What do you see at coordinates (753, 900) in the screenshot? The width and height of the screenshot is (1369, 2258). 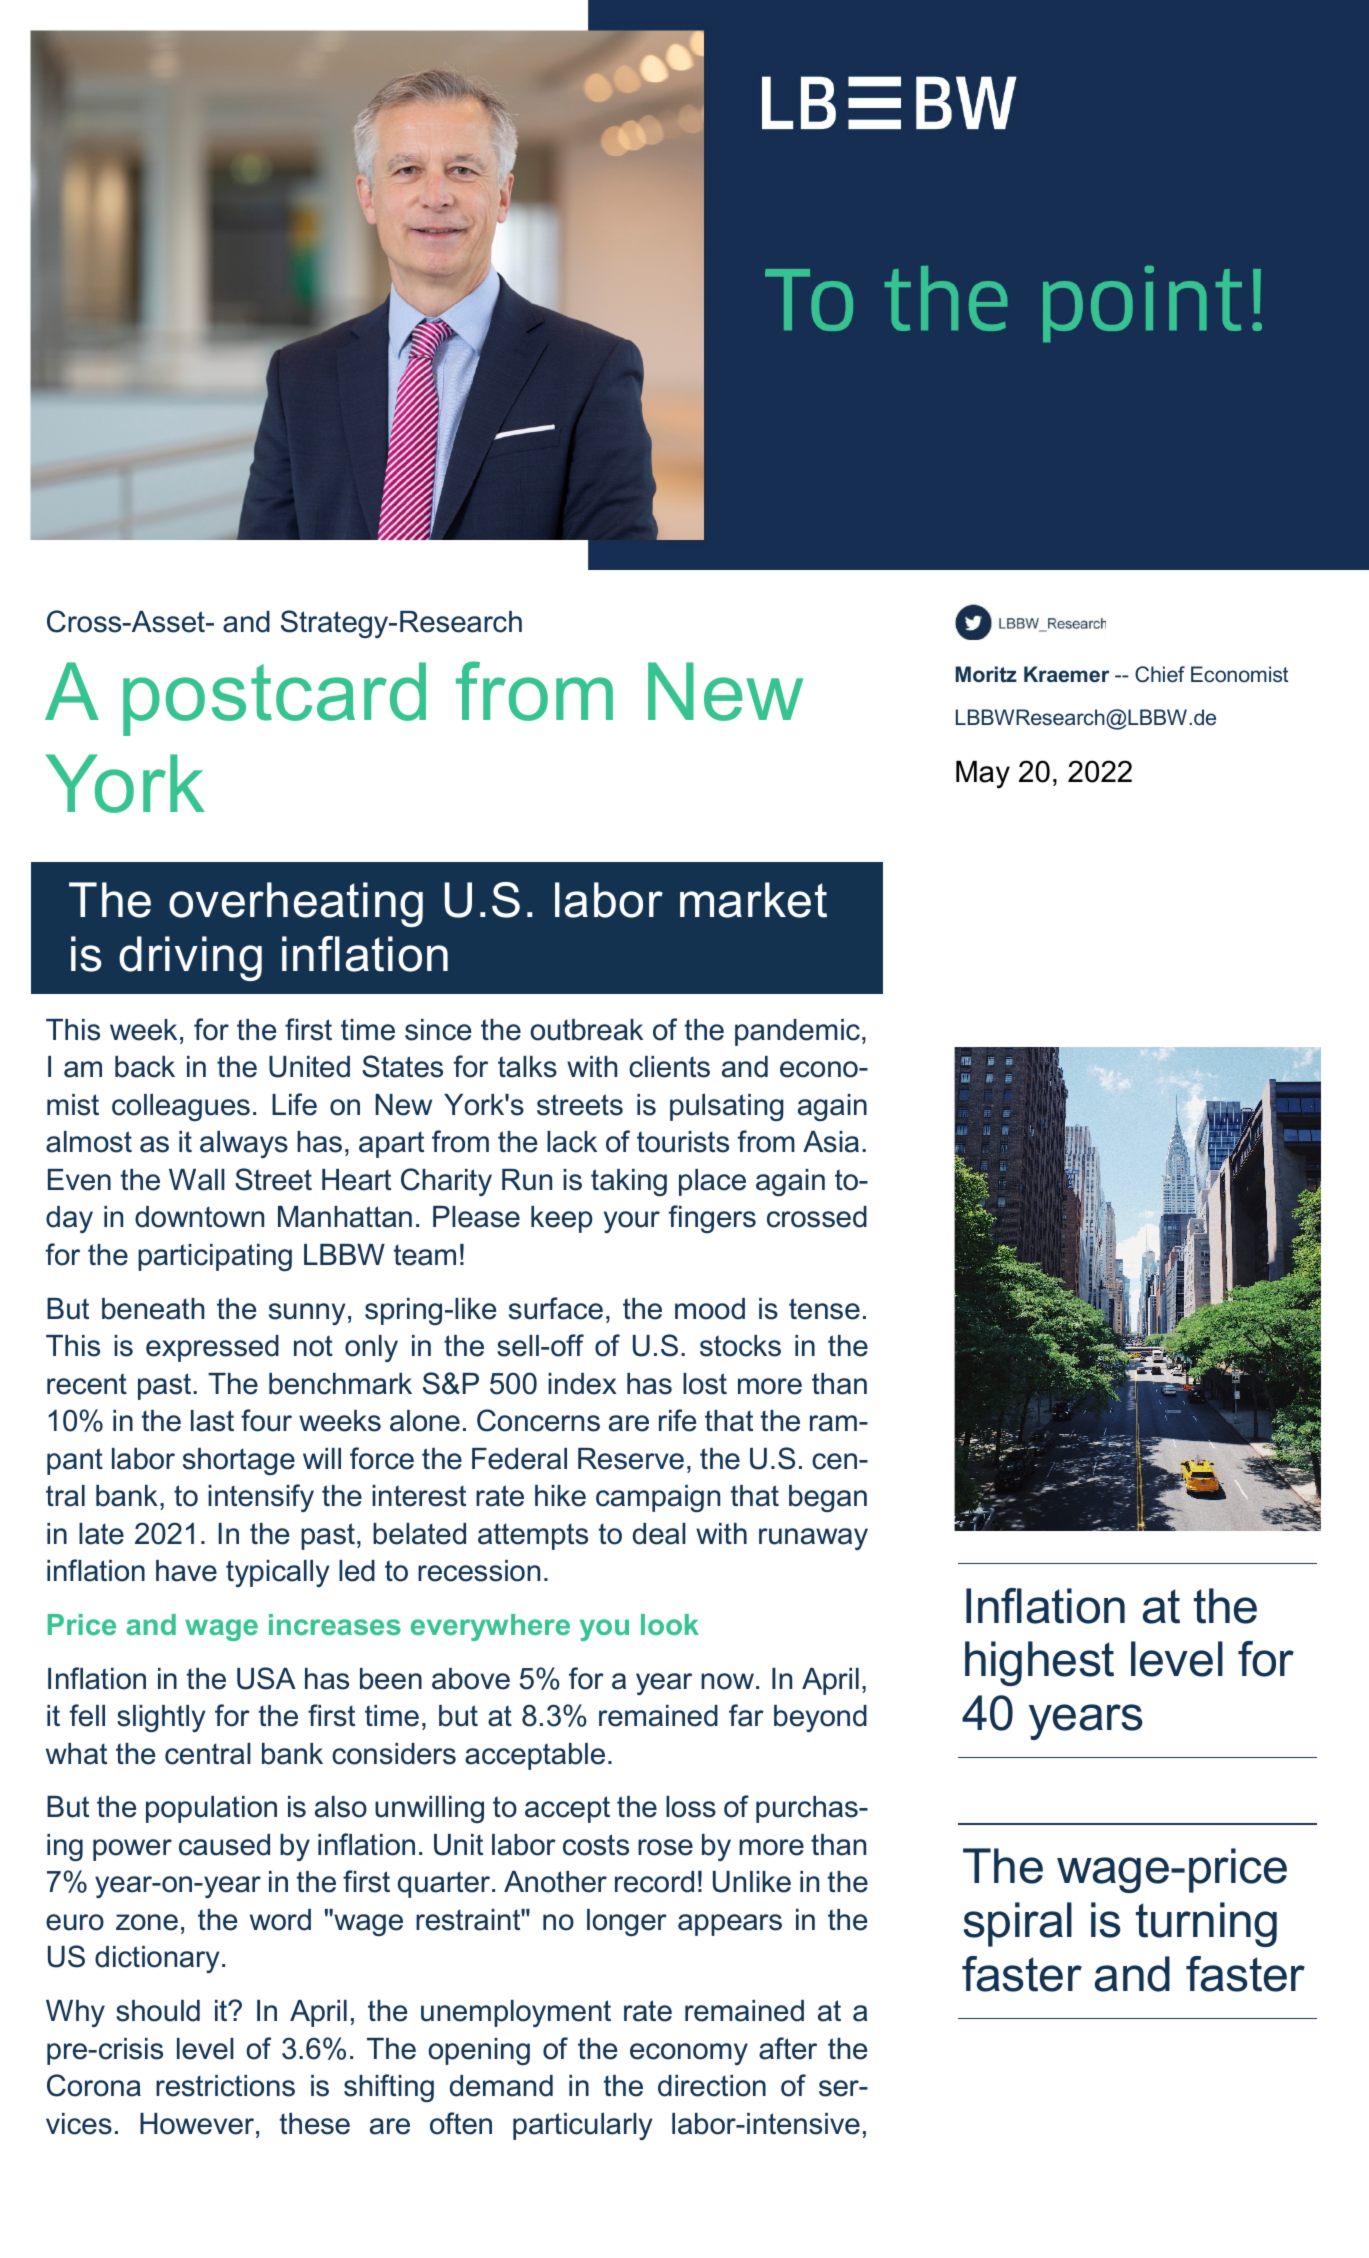 I see `market` at bounding box center [753, 900].
